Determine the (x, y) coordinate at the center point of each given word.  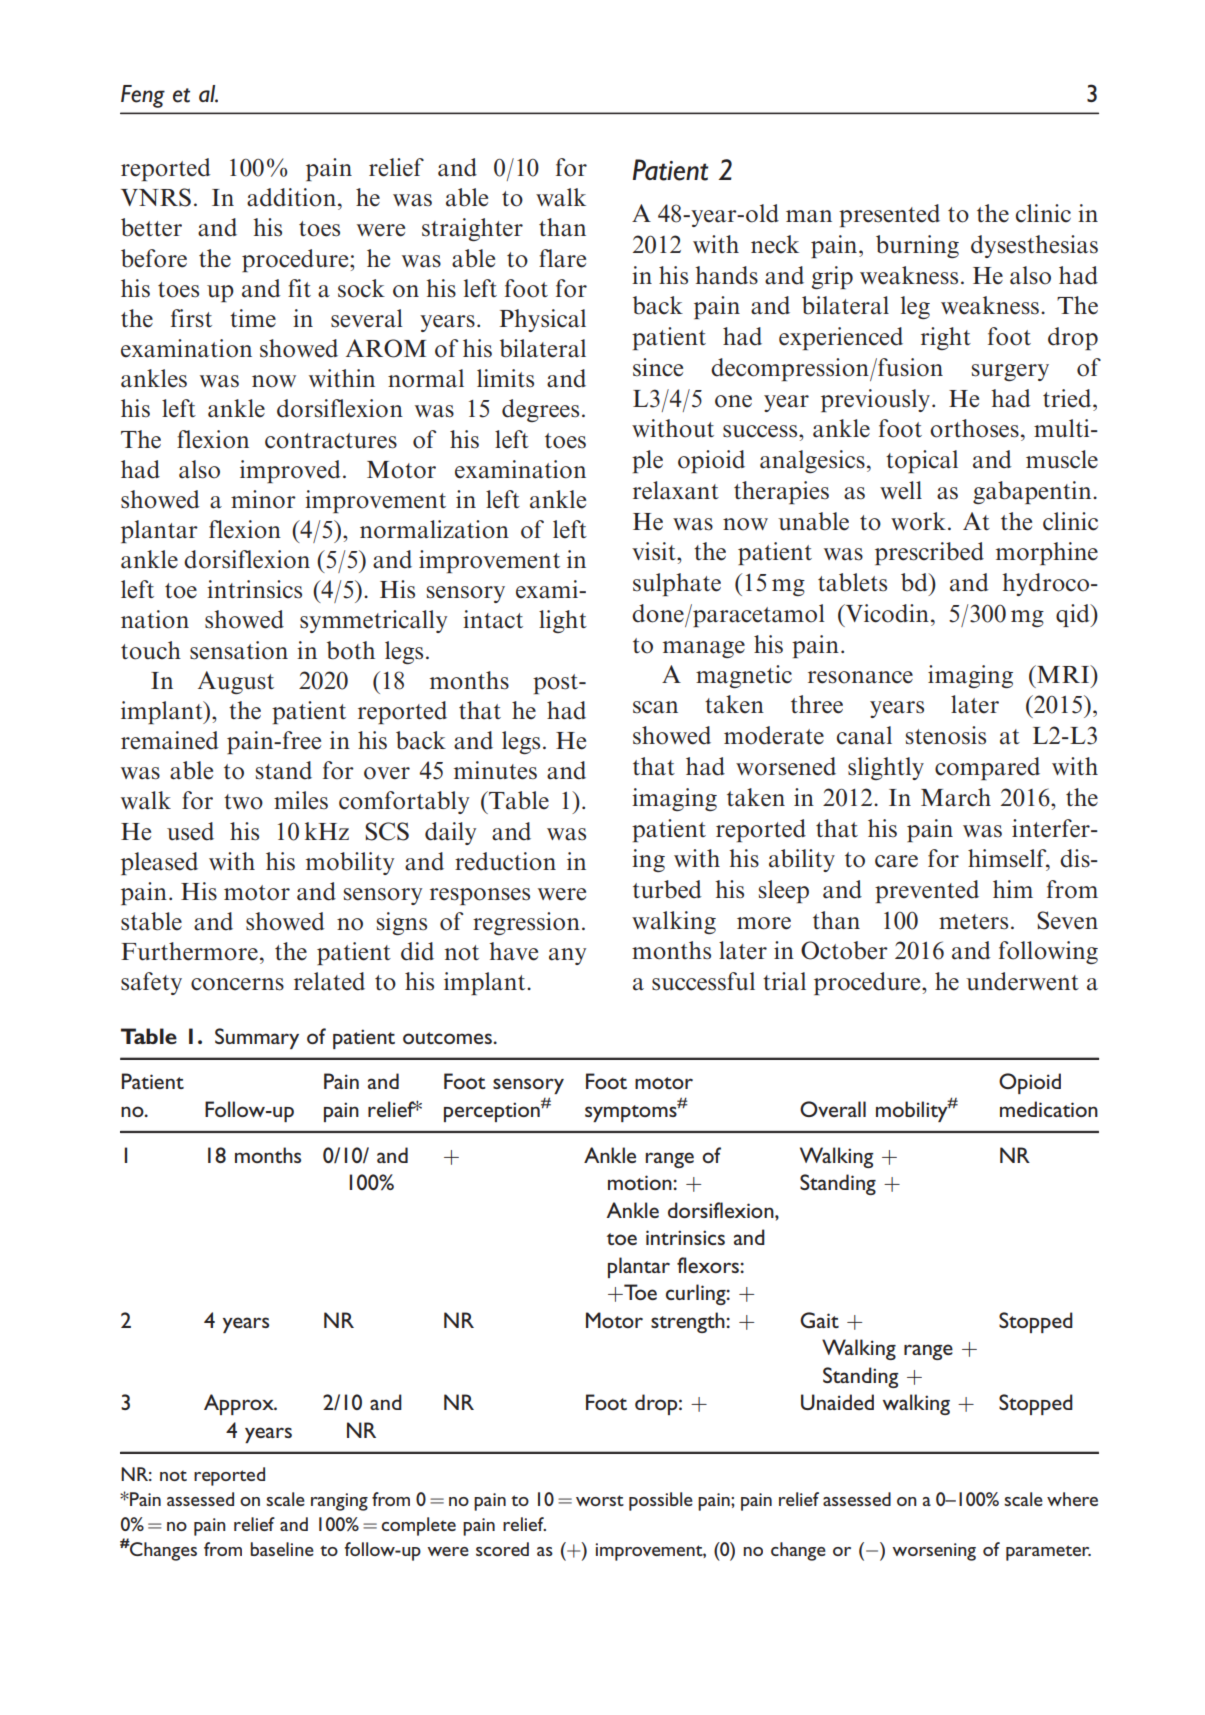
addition (291, 197)
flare (562, 258)
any (567, 956)
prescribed (929, 553)
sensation (239, 650)
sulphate (677, 584)
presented (889, 215)
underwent (1022, 981)
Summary (257, 1038)
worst (600, 1500)
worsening (934, 1552)
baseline (282, 1549)
